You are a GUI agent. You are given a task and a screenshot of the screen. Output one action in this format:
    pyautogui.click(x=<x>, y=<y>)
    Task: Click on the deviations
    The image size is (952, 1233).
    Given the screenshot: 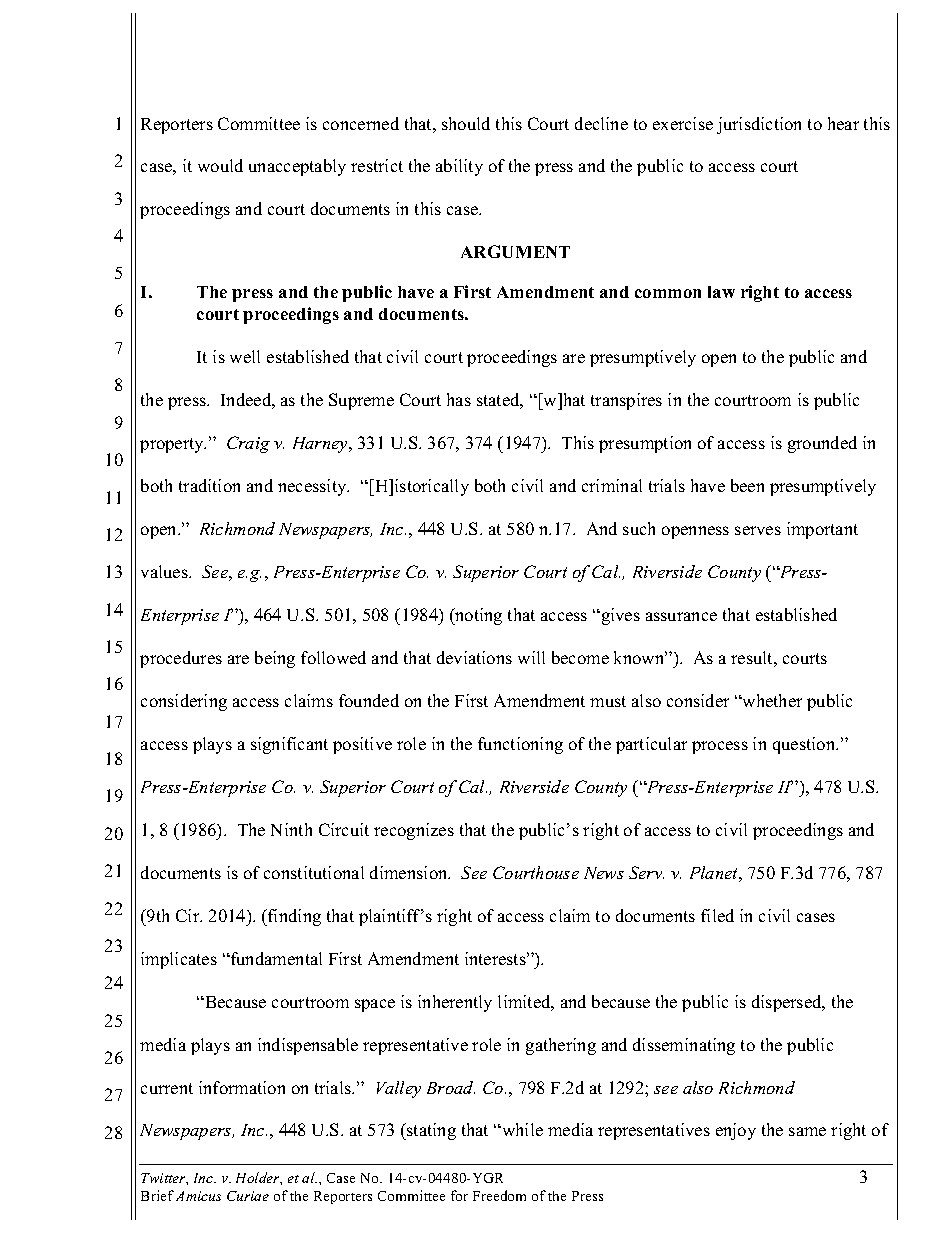 What is the action you would take?
    pyautogui.click(x=474, y=657)
